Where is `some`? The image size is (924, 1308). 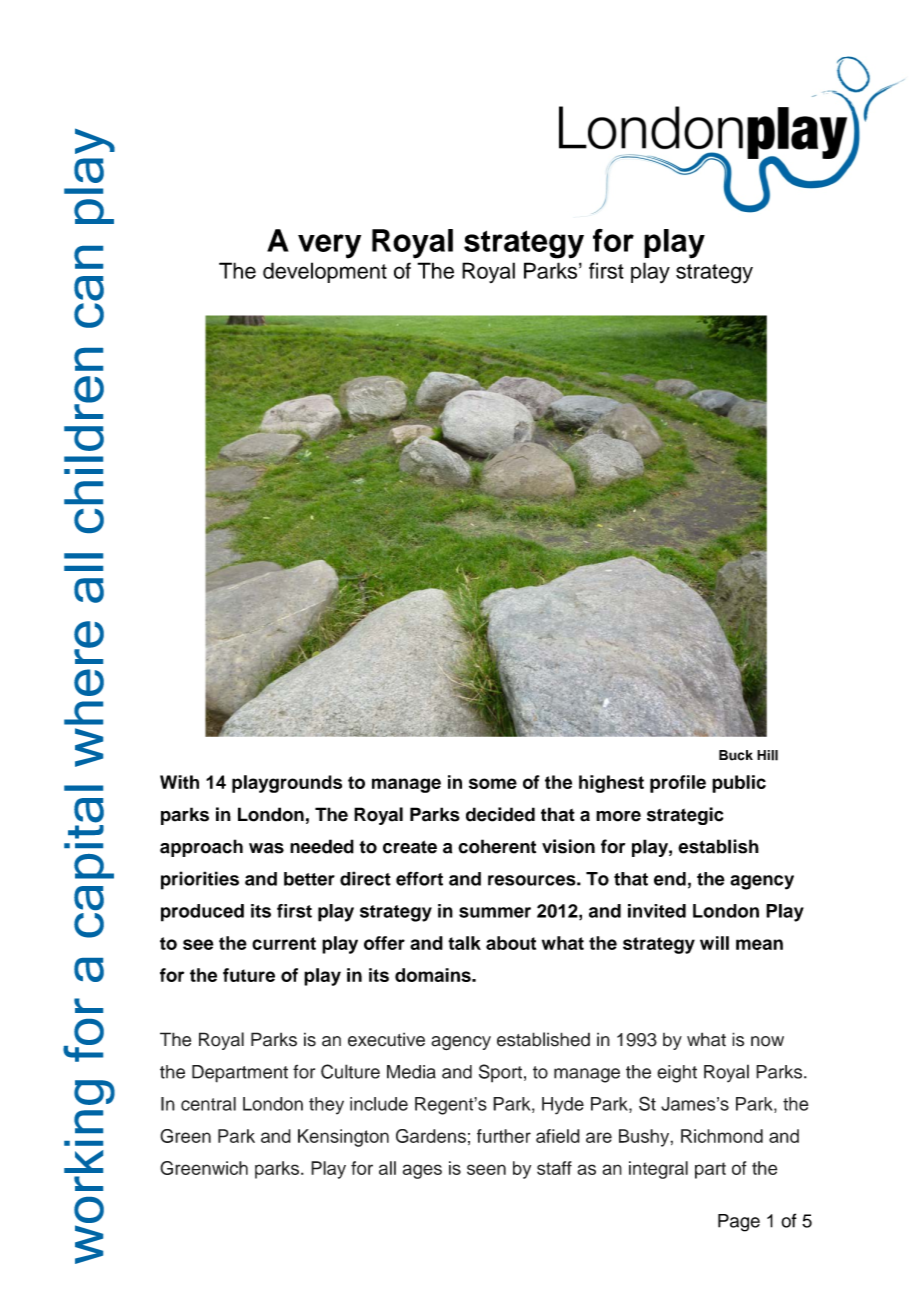 some is located at coordinates (493, 783).
